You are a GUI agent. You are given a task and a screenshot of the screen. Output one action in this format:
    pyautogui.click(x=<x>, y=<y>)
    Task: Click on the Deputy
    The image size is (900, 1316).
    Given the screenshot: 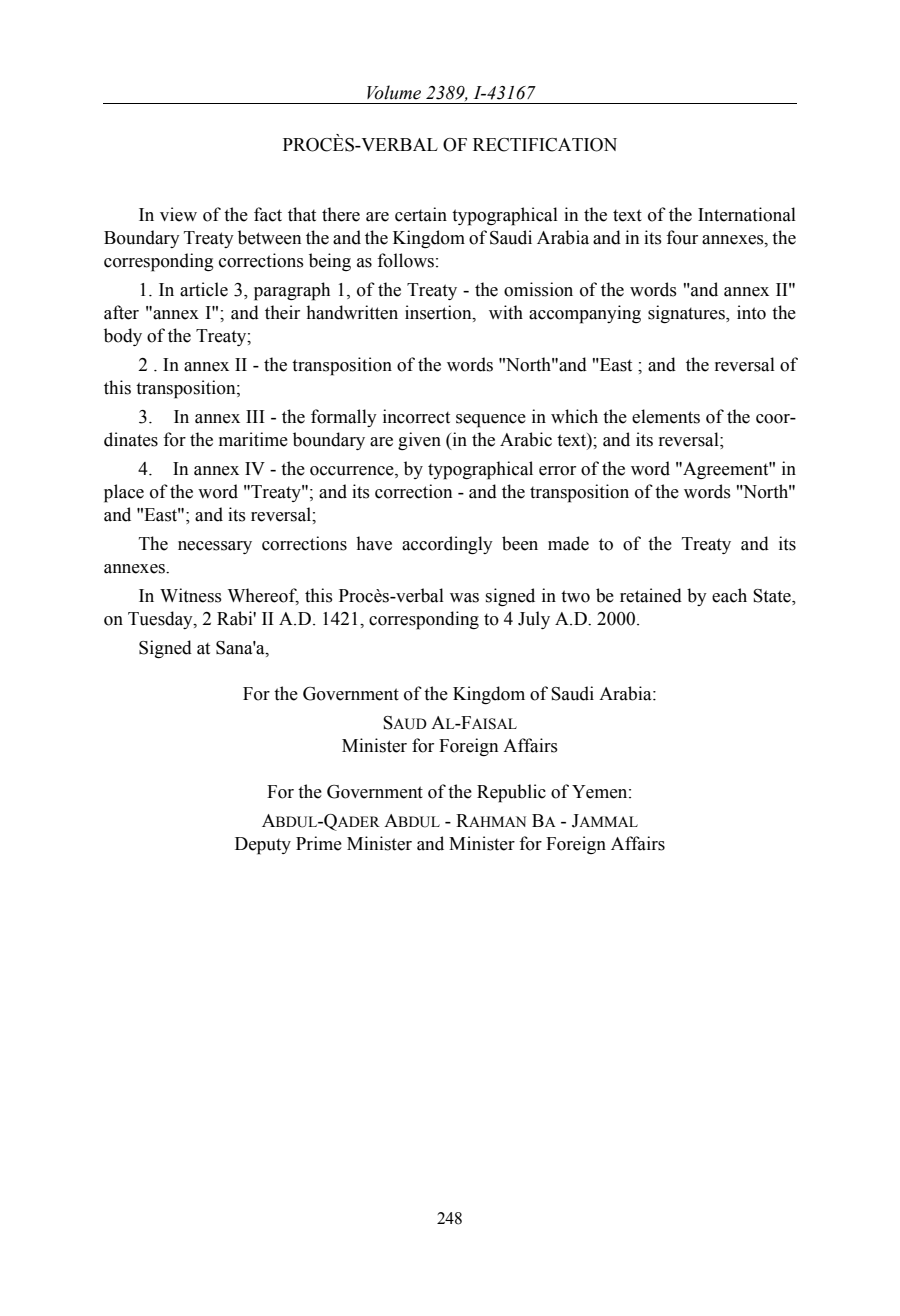 What is the action you would take?
    pyautogui.click(x=263, y=846)
